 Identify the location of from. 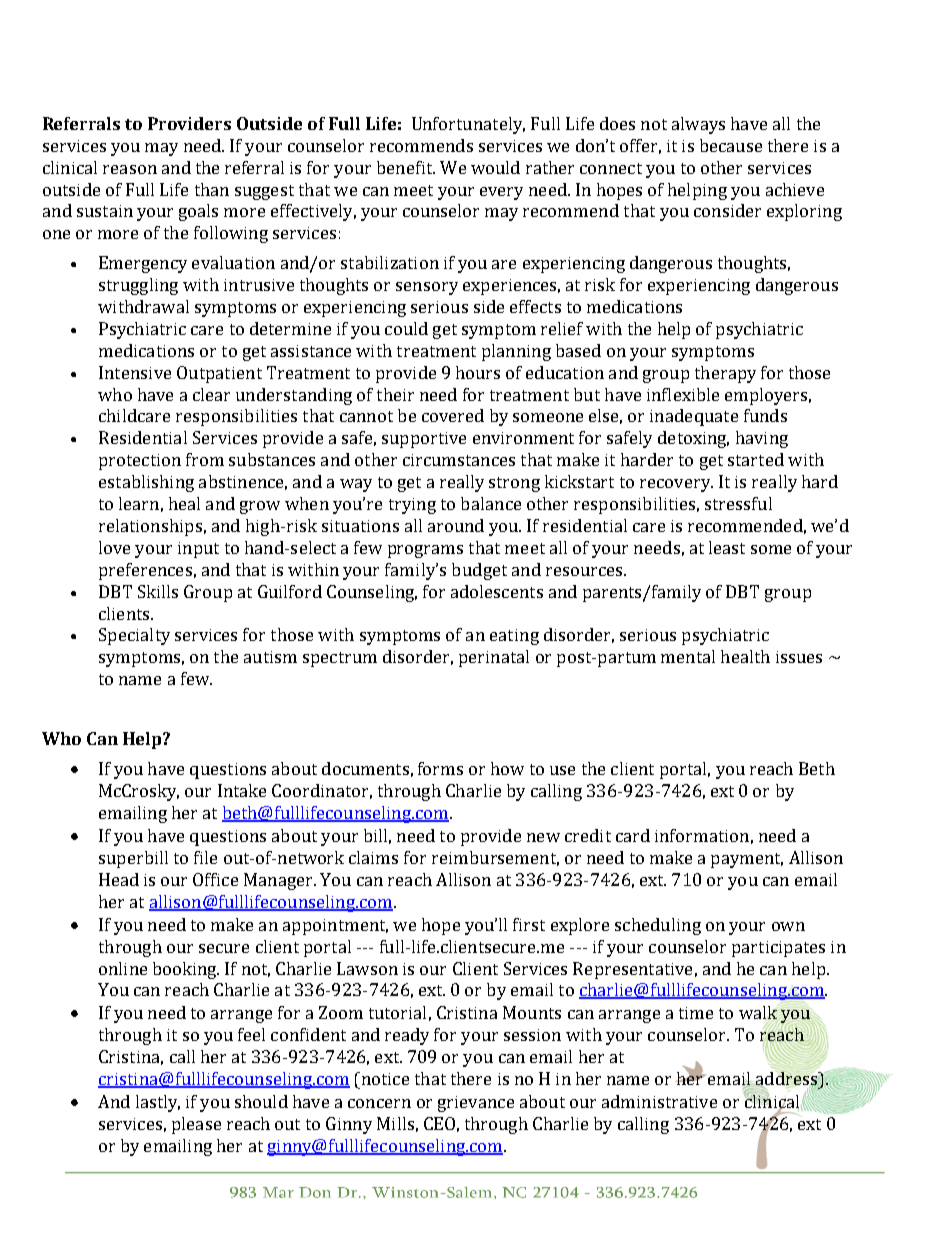
(205, 459).
